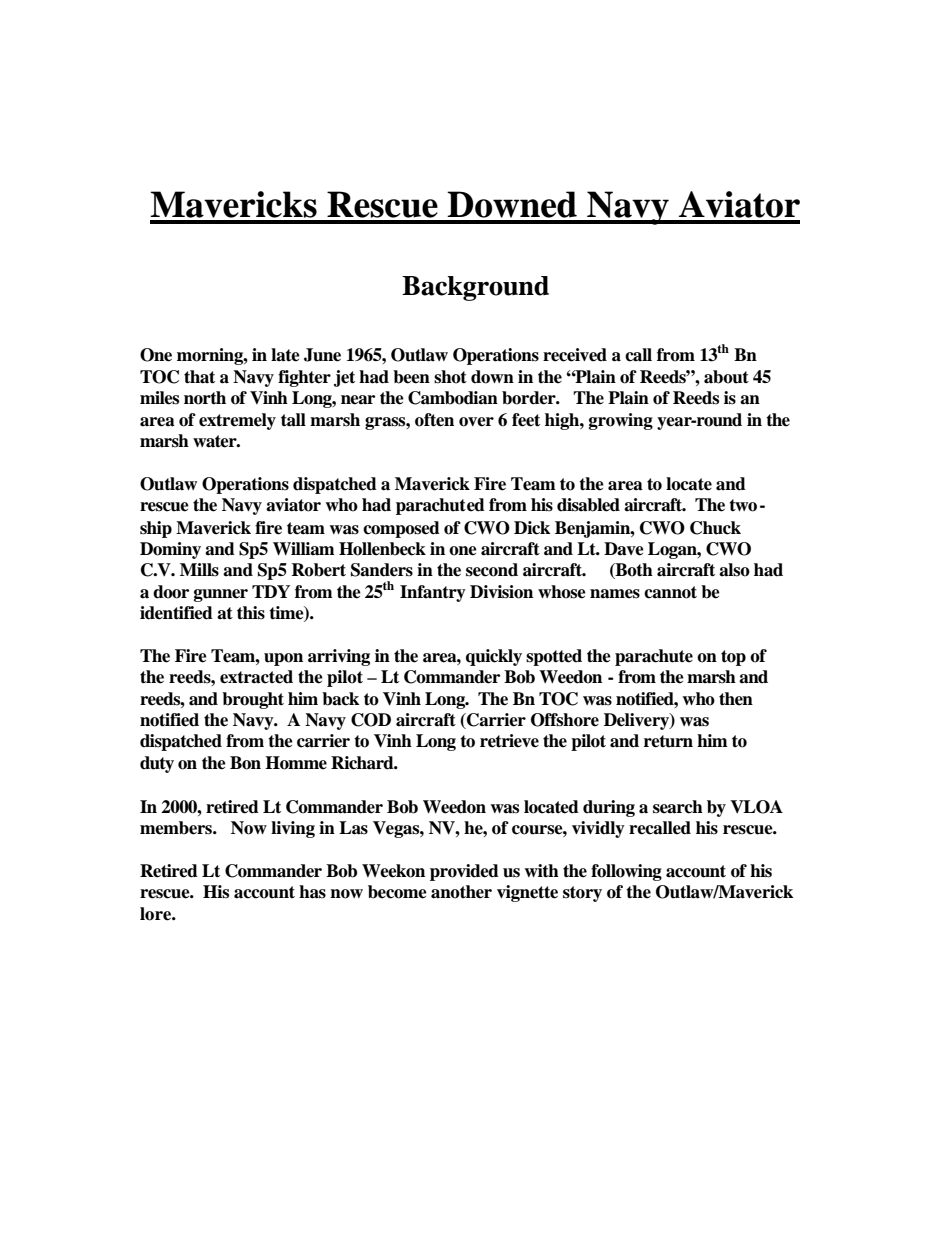 This screenshot has height=1233, width=952. I want to click on provided, so click(464, 872).
